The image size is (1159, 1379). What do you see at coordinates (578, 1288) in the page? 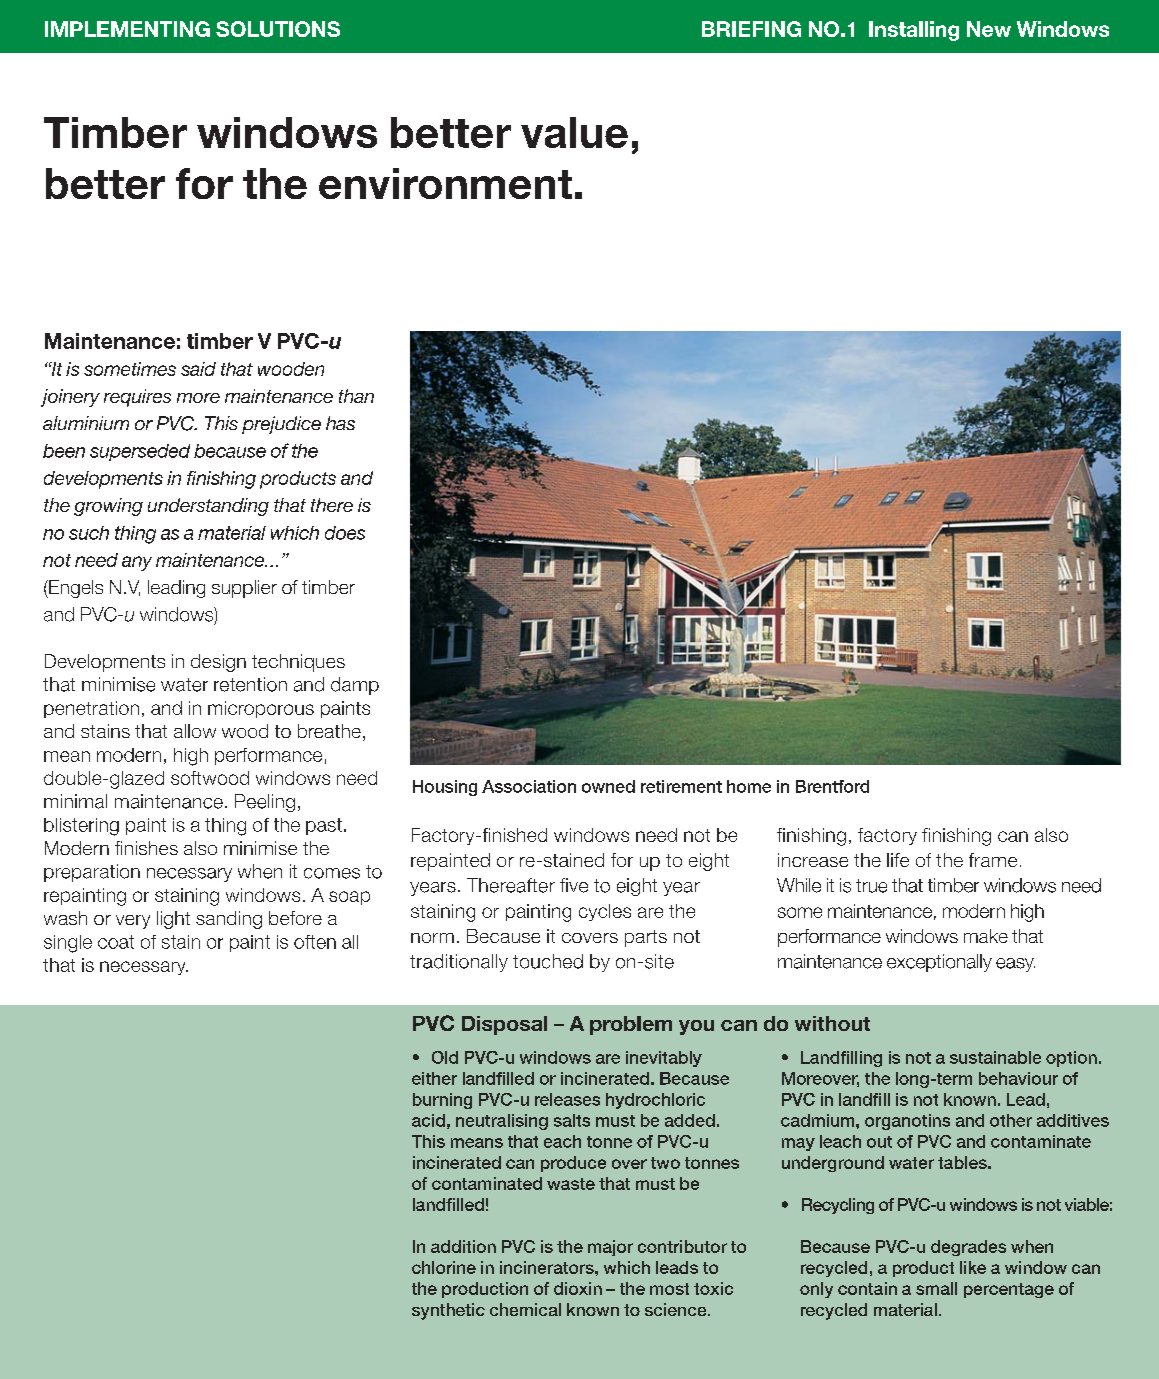
I see `dioxin` at bounding box center [578, 1288].
